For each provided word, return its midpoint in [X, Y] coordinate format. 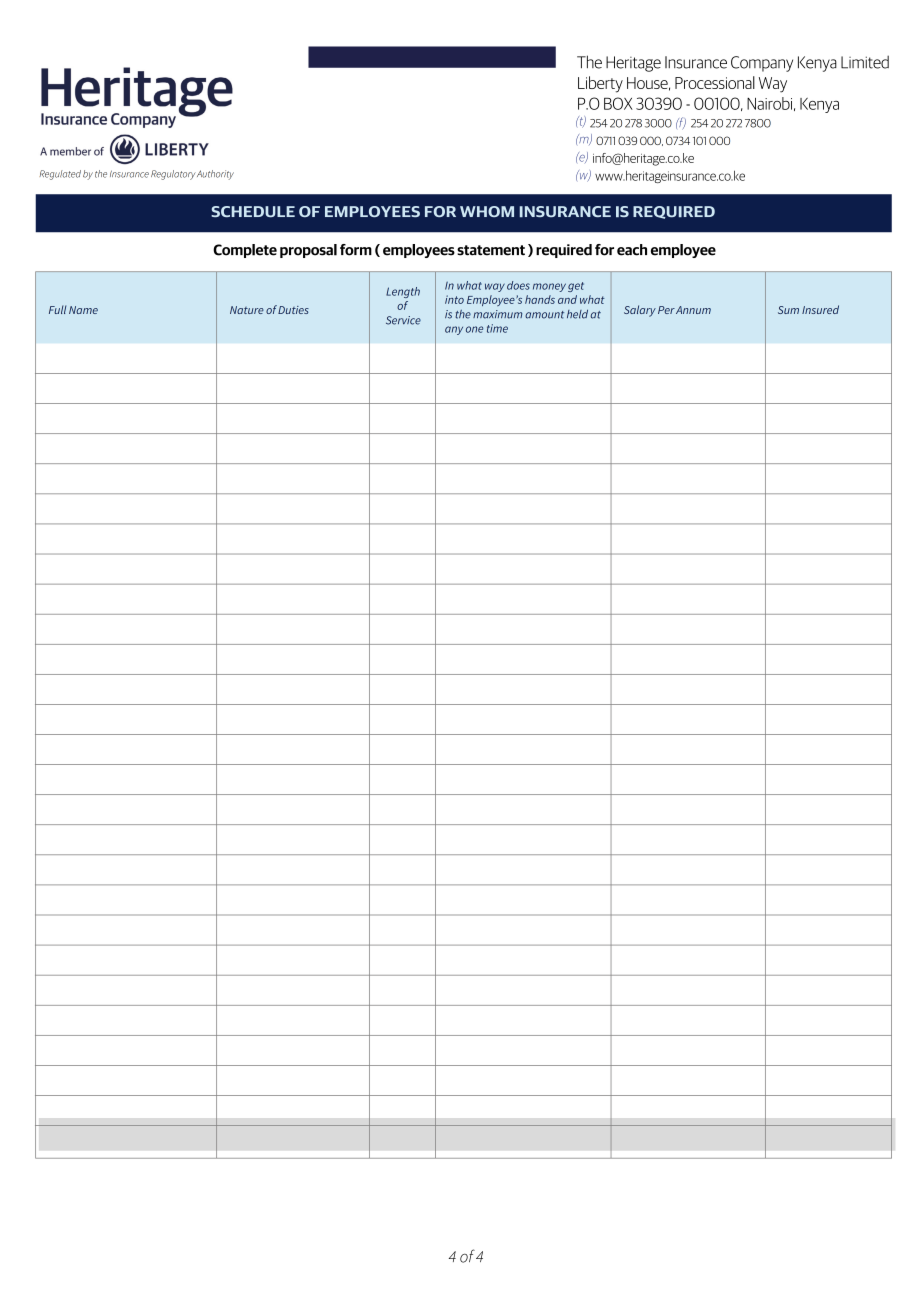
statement [491, 250]
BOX [618, 103]
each [632, 250]
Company [762, 64]
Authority [215, 175]
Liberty [600, 84]
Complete [245, 251]
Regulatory [173, 175]
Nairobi [769, 103]
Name [83, 310]
